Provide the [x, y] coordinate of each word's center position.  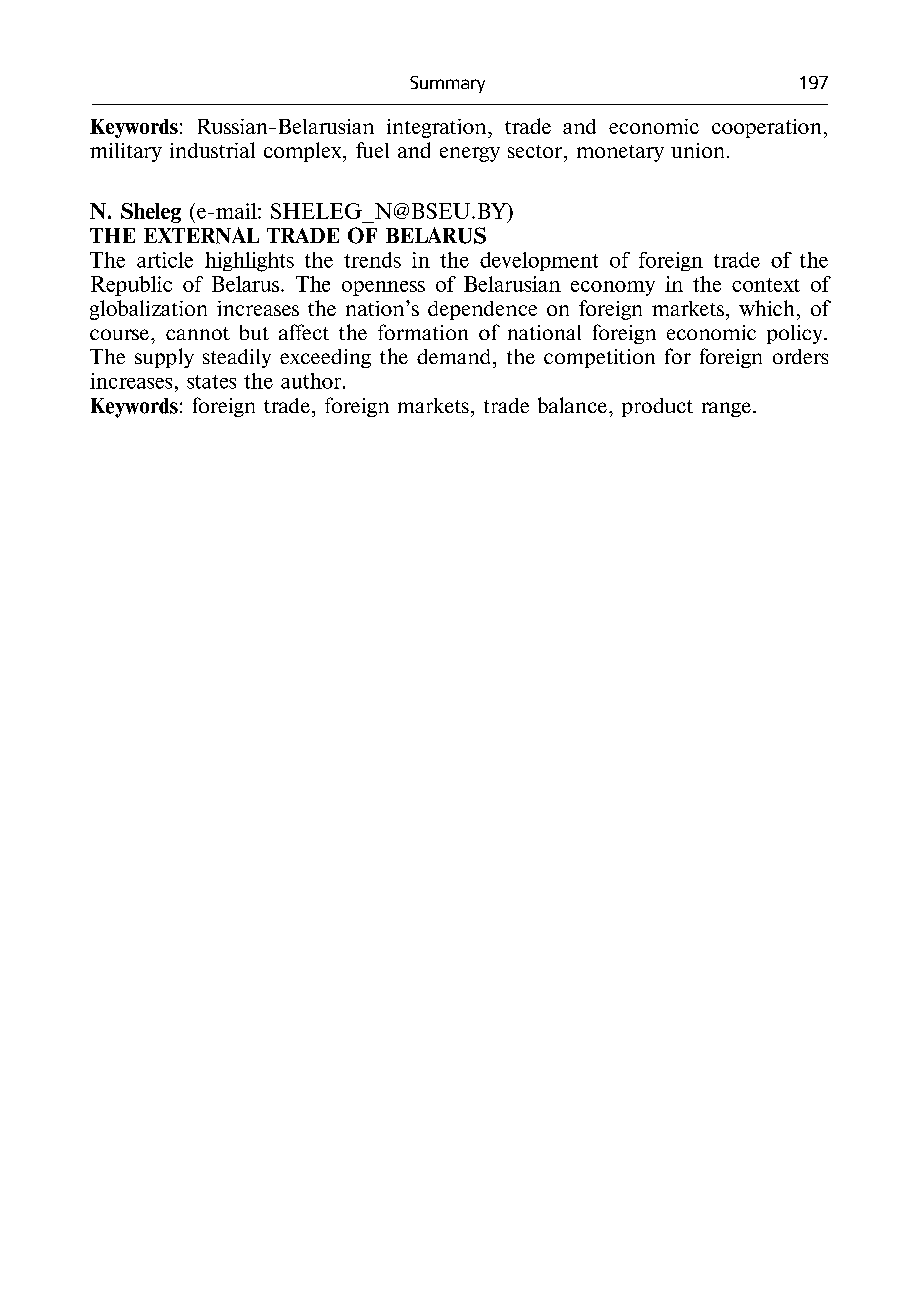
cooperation [766, 128]
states [211, 382]
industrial [212, 150]
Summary [447, 84]
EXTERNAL [201, 235]
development [539, 261]
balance [572, 405]
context [766, 285]
